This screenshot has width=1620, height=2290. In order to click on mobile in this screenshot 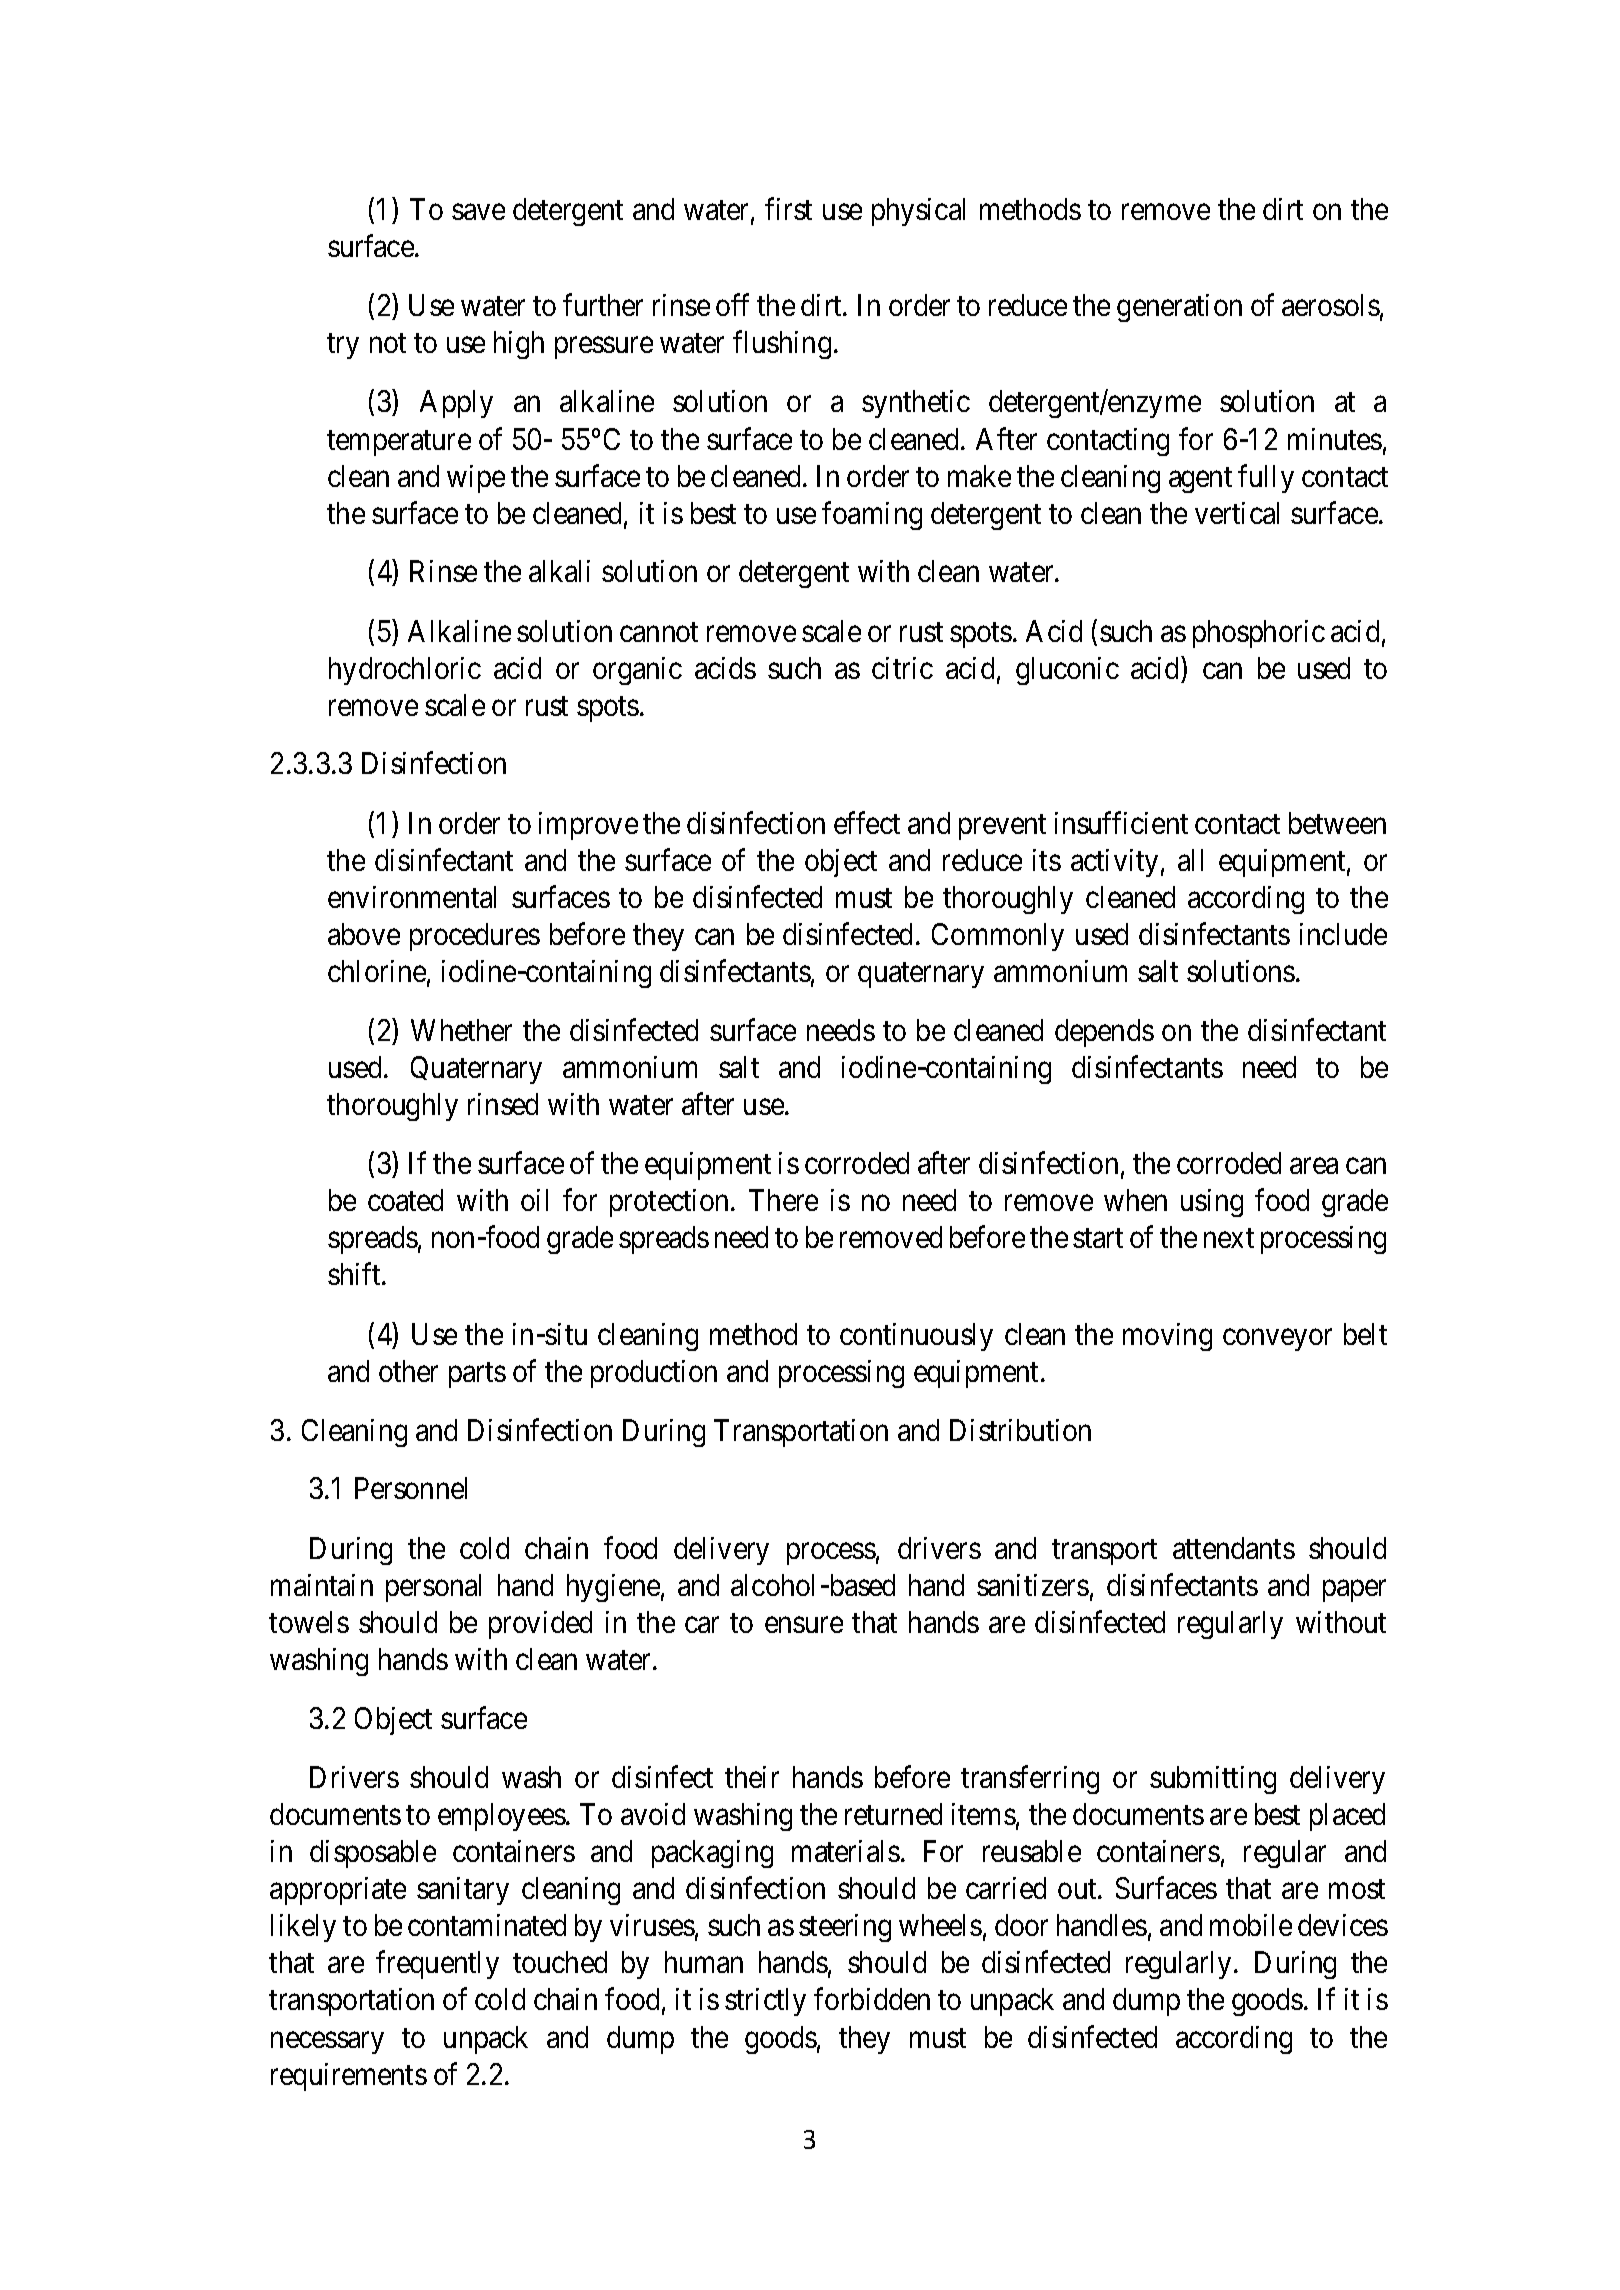, I will do `click(1251, 1925)`.
